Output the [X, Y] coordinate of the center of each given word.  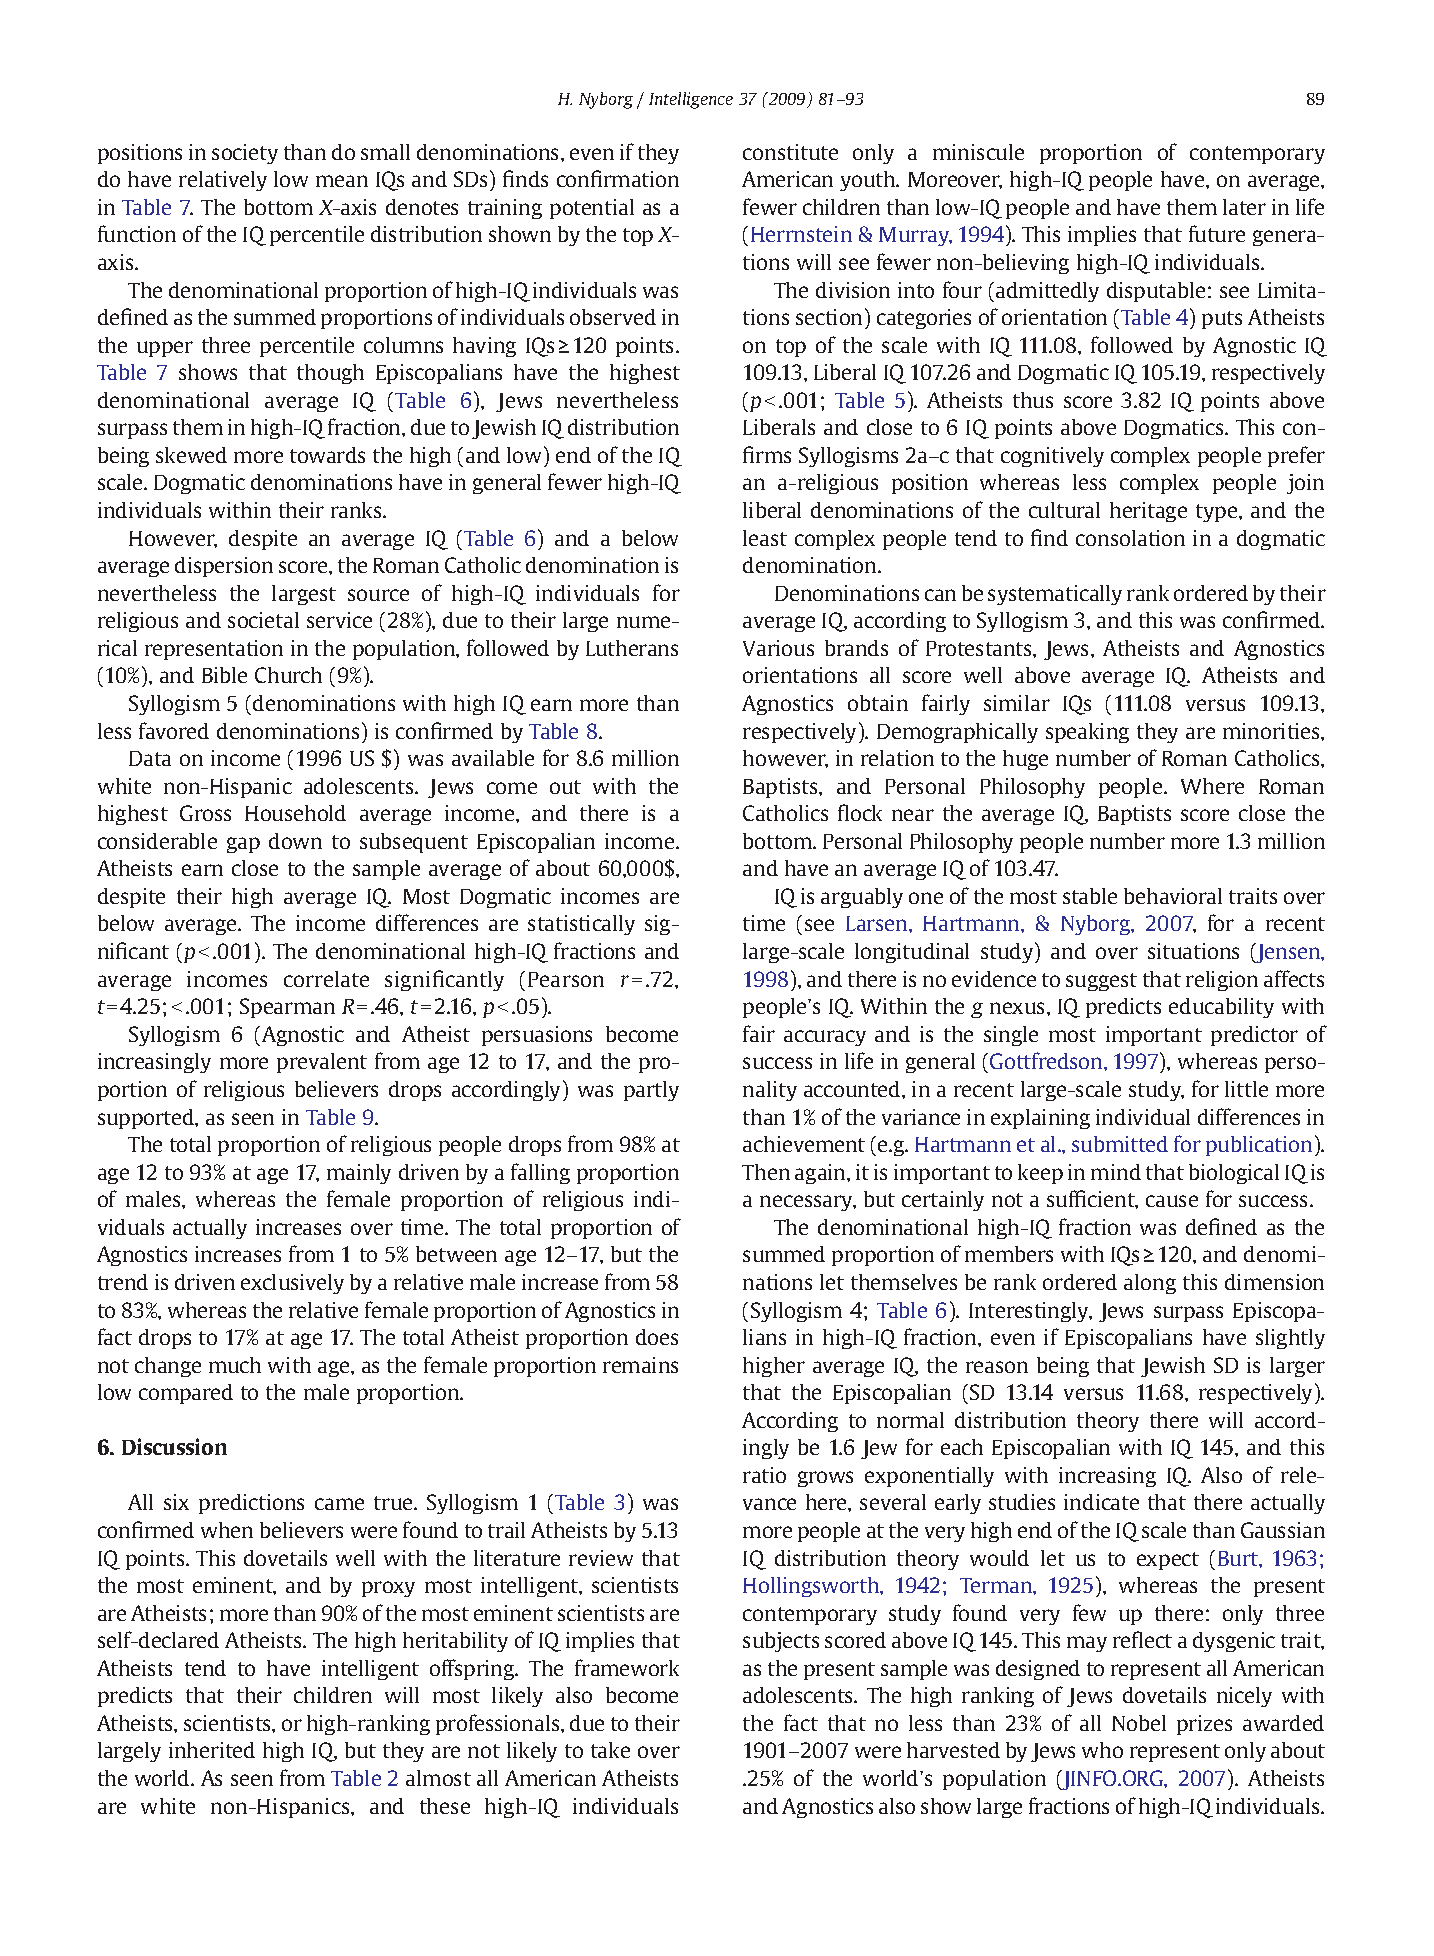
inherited [212, 1750]
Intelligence [691, 100]
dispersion [224, 567]
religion [1222, 981]
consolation [1130, 538]
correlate [326, 979]
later [1244, 207]
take [610, 1750]
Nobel [1139, 1723]
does [657, 1337]
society [245, 154]
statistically [581, 925]
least [765, 538]
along [1150, 1284]
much [235, 1365]
